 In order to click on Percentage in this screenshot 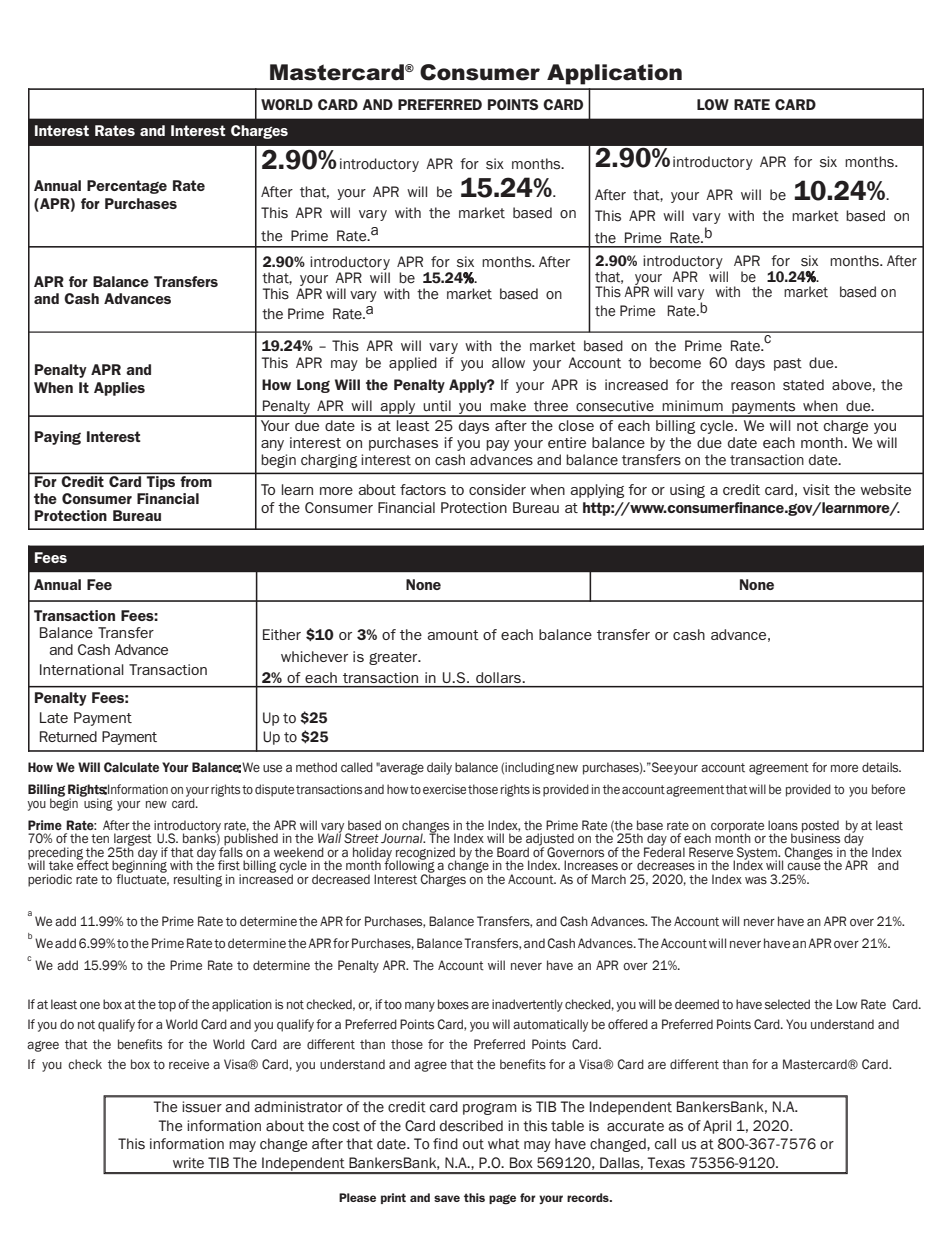, I will do `click(127, 187)`.
